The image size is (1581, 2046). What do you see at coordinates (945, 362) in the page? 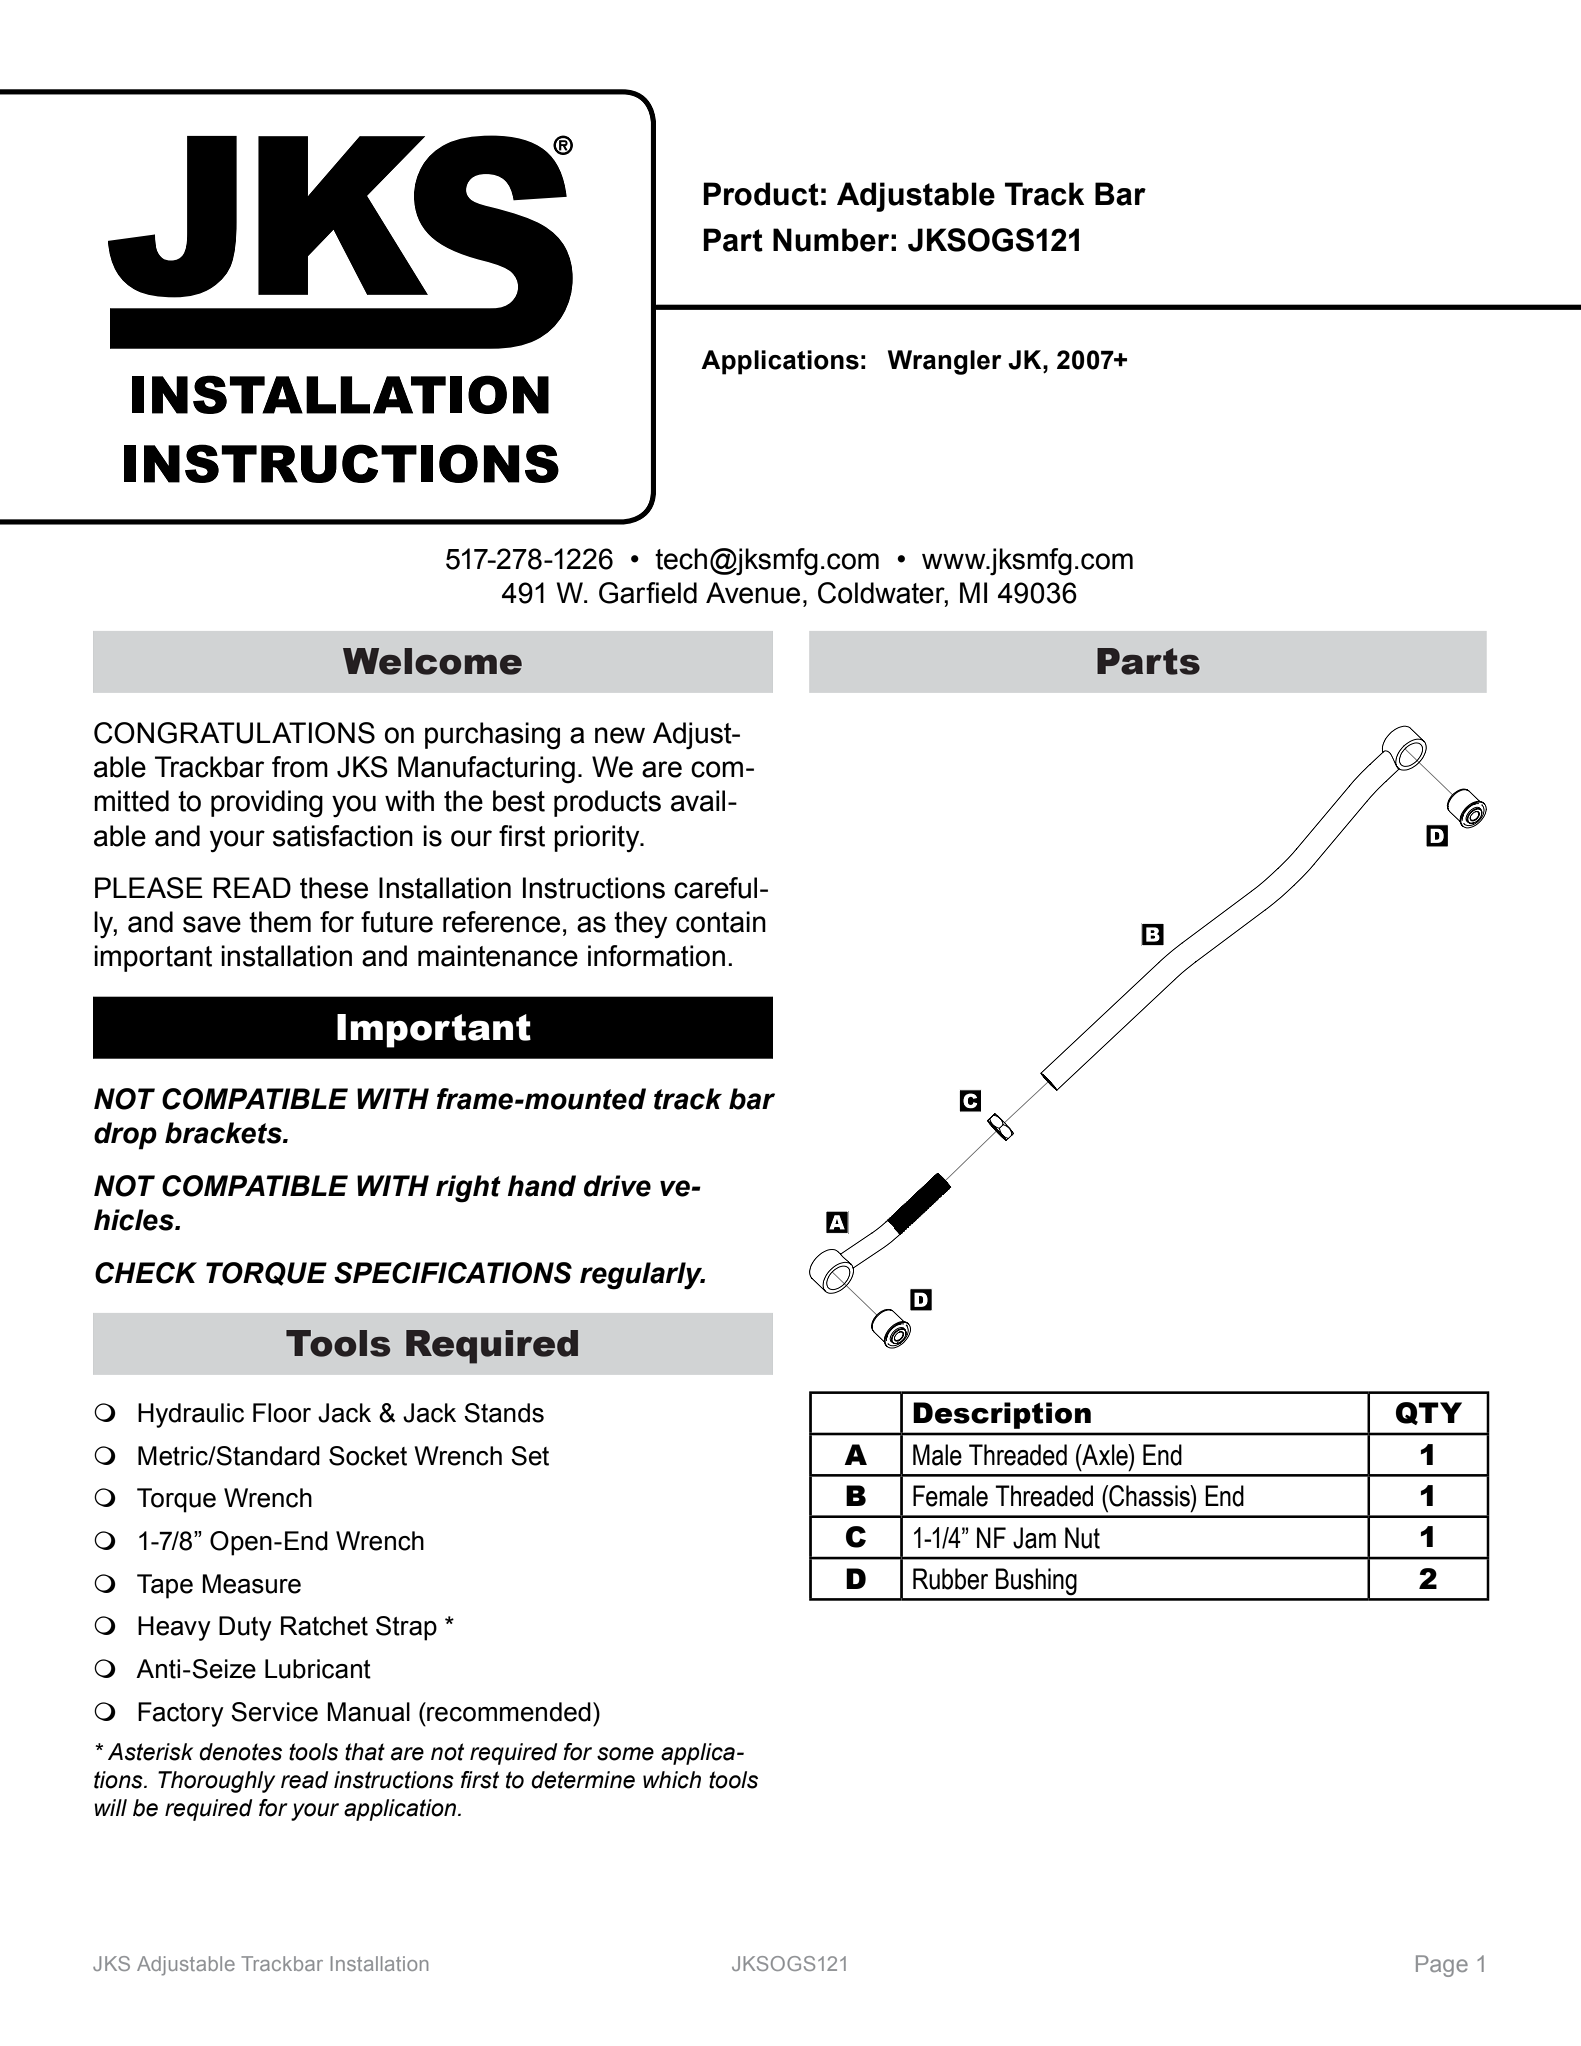
I see `Wrangler` at bounding box center [945, 362].
